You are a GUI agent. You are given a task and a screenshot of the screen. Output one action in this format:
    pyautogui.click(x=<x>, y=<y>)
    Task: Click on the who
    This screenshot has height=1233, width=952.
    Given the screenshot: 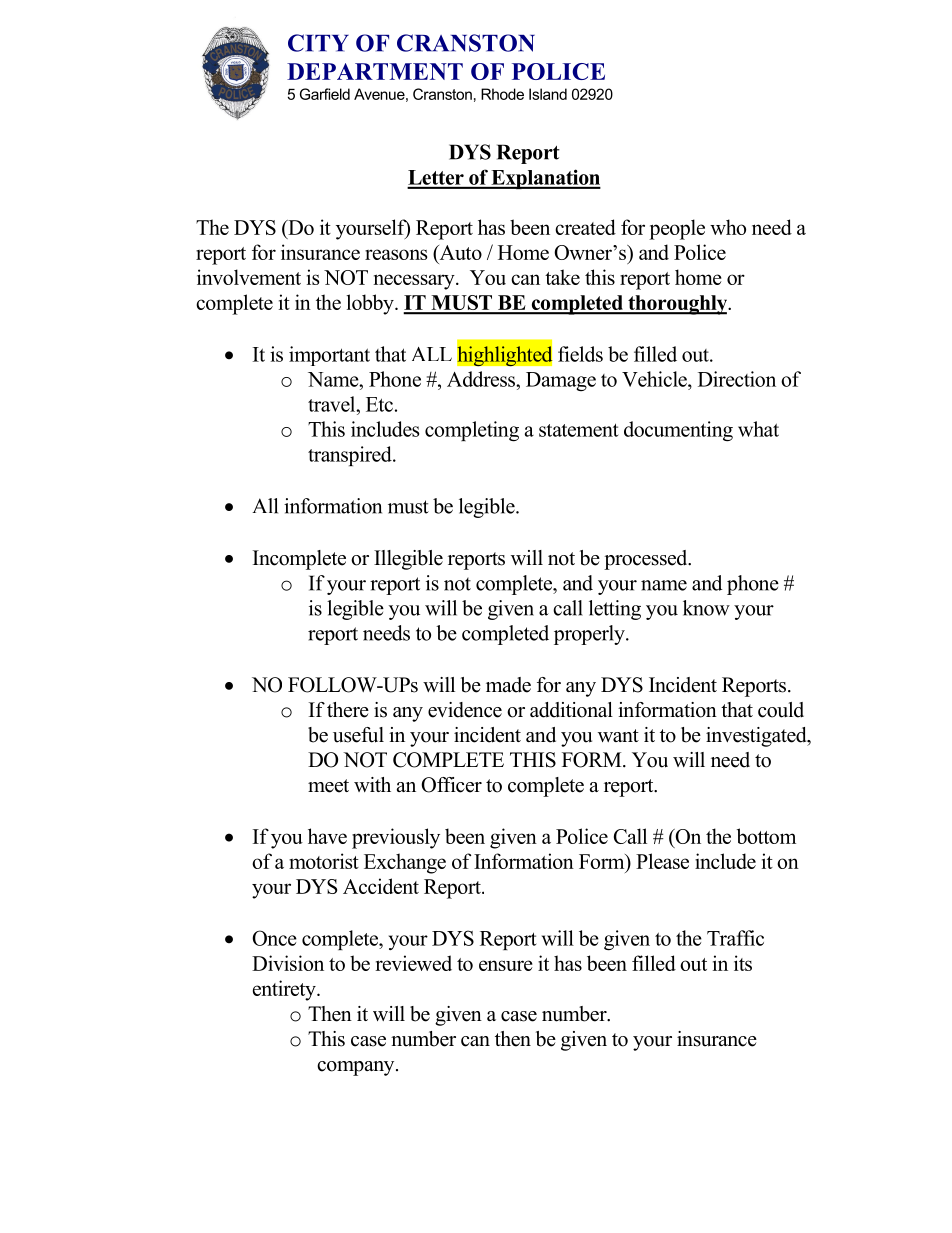 What is the action you would take?
    pyautogui.click(x=728, y=227)
